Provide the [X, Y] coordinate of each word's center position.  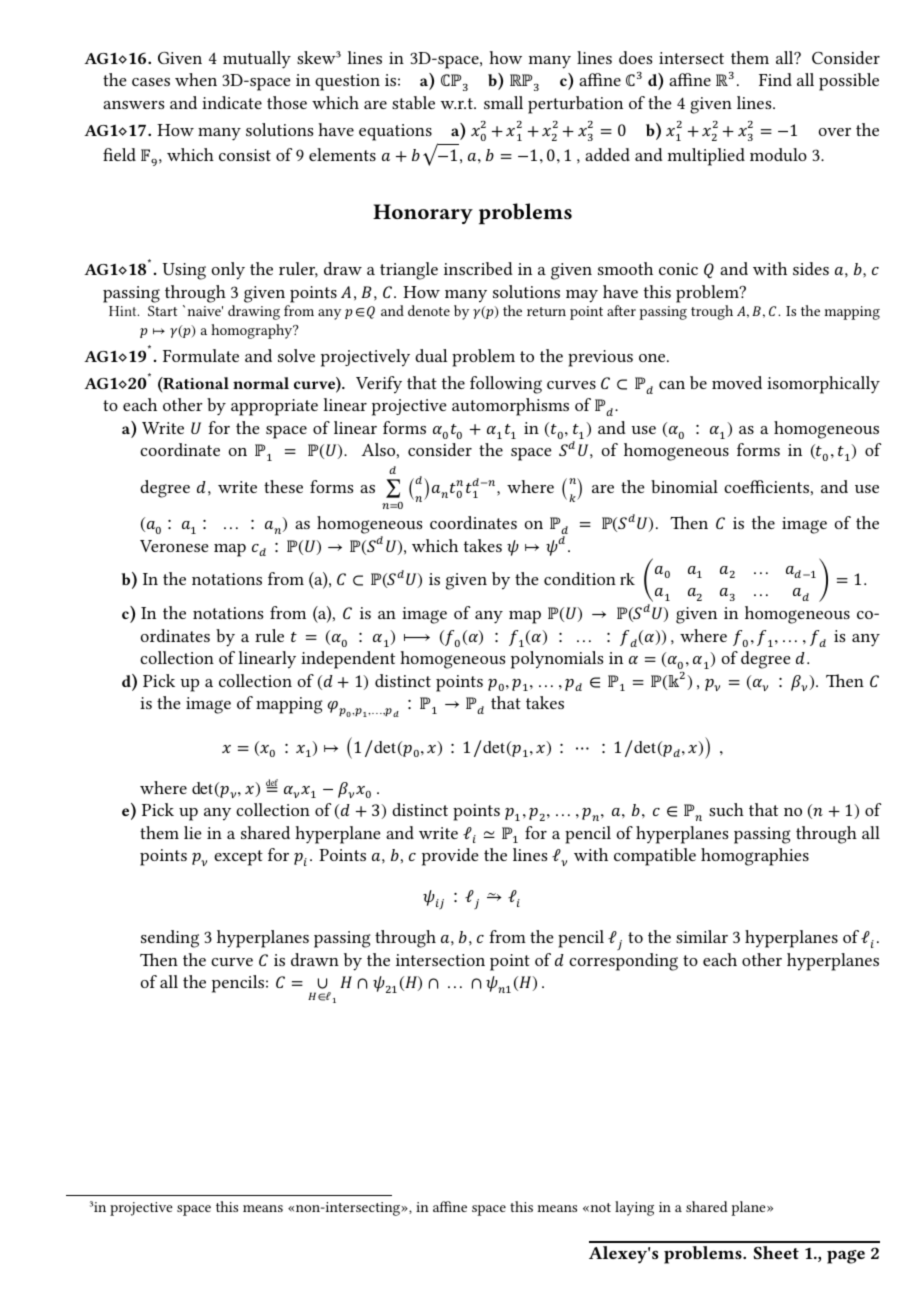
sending [170, 939]
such [726, 809]
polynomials [557, 660]
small [503, 102]
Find [775, 79]
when [196, 79]
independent [348, 660]
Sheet [776, 1252]
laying [634, 1208]
